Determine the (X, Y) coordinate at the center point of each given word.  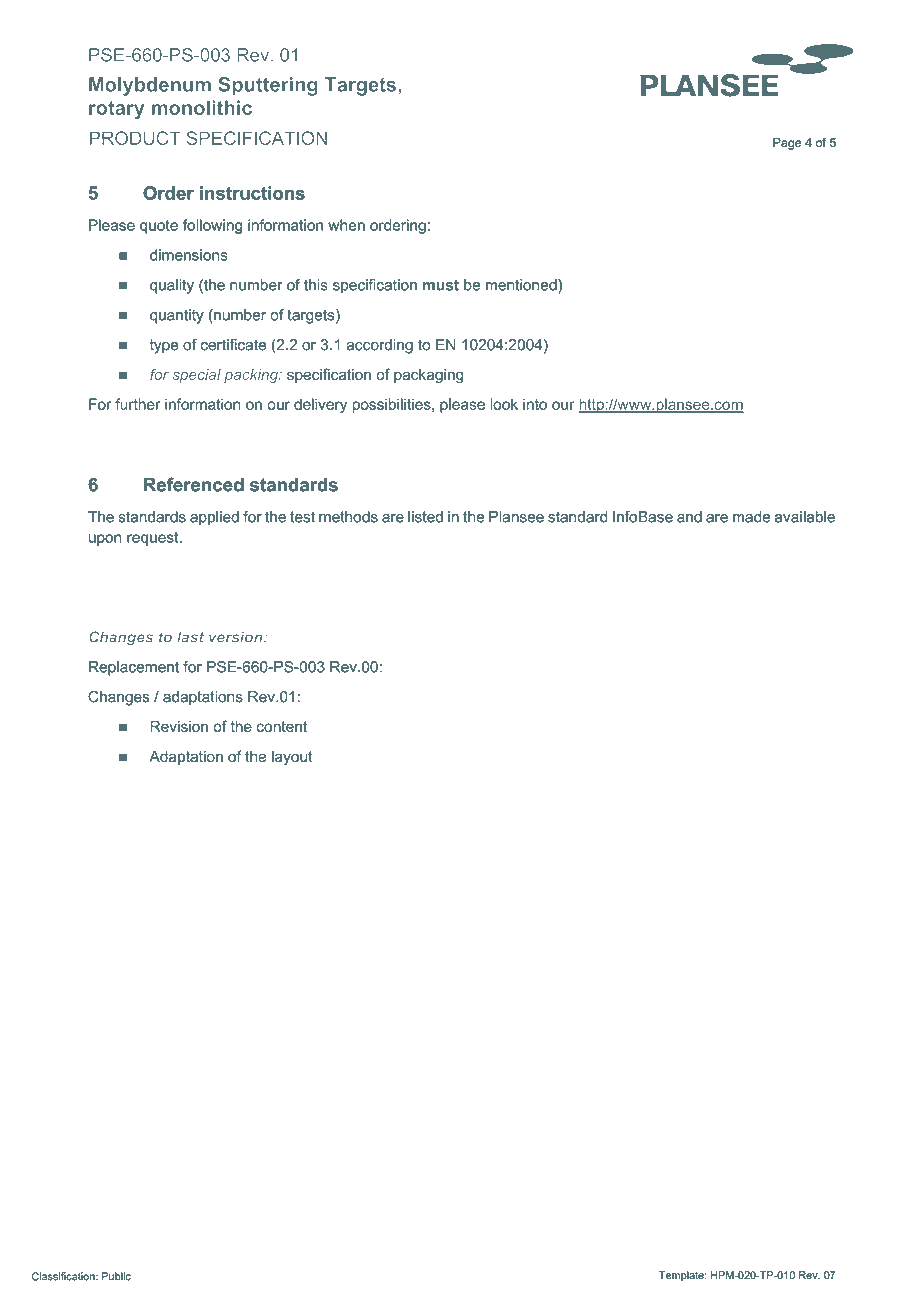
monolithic (202, 107)
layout (292, 757)
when (346, 225)
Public (116, 1276)
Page (787, 145)
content (282, 726)
